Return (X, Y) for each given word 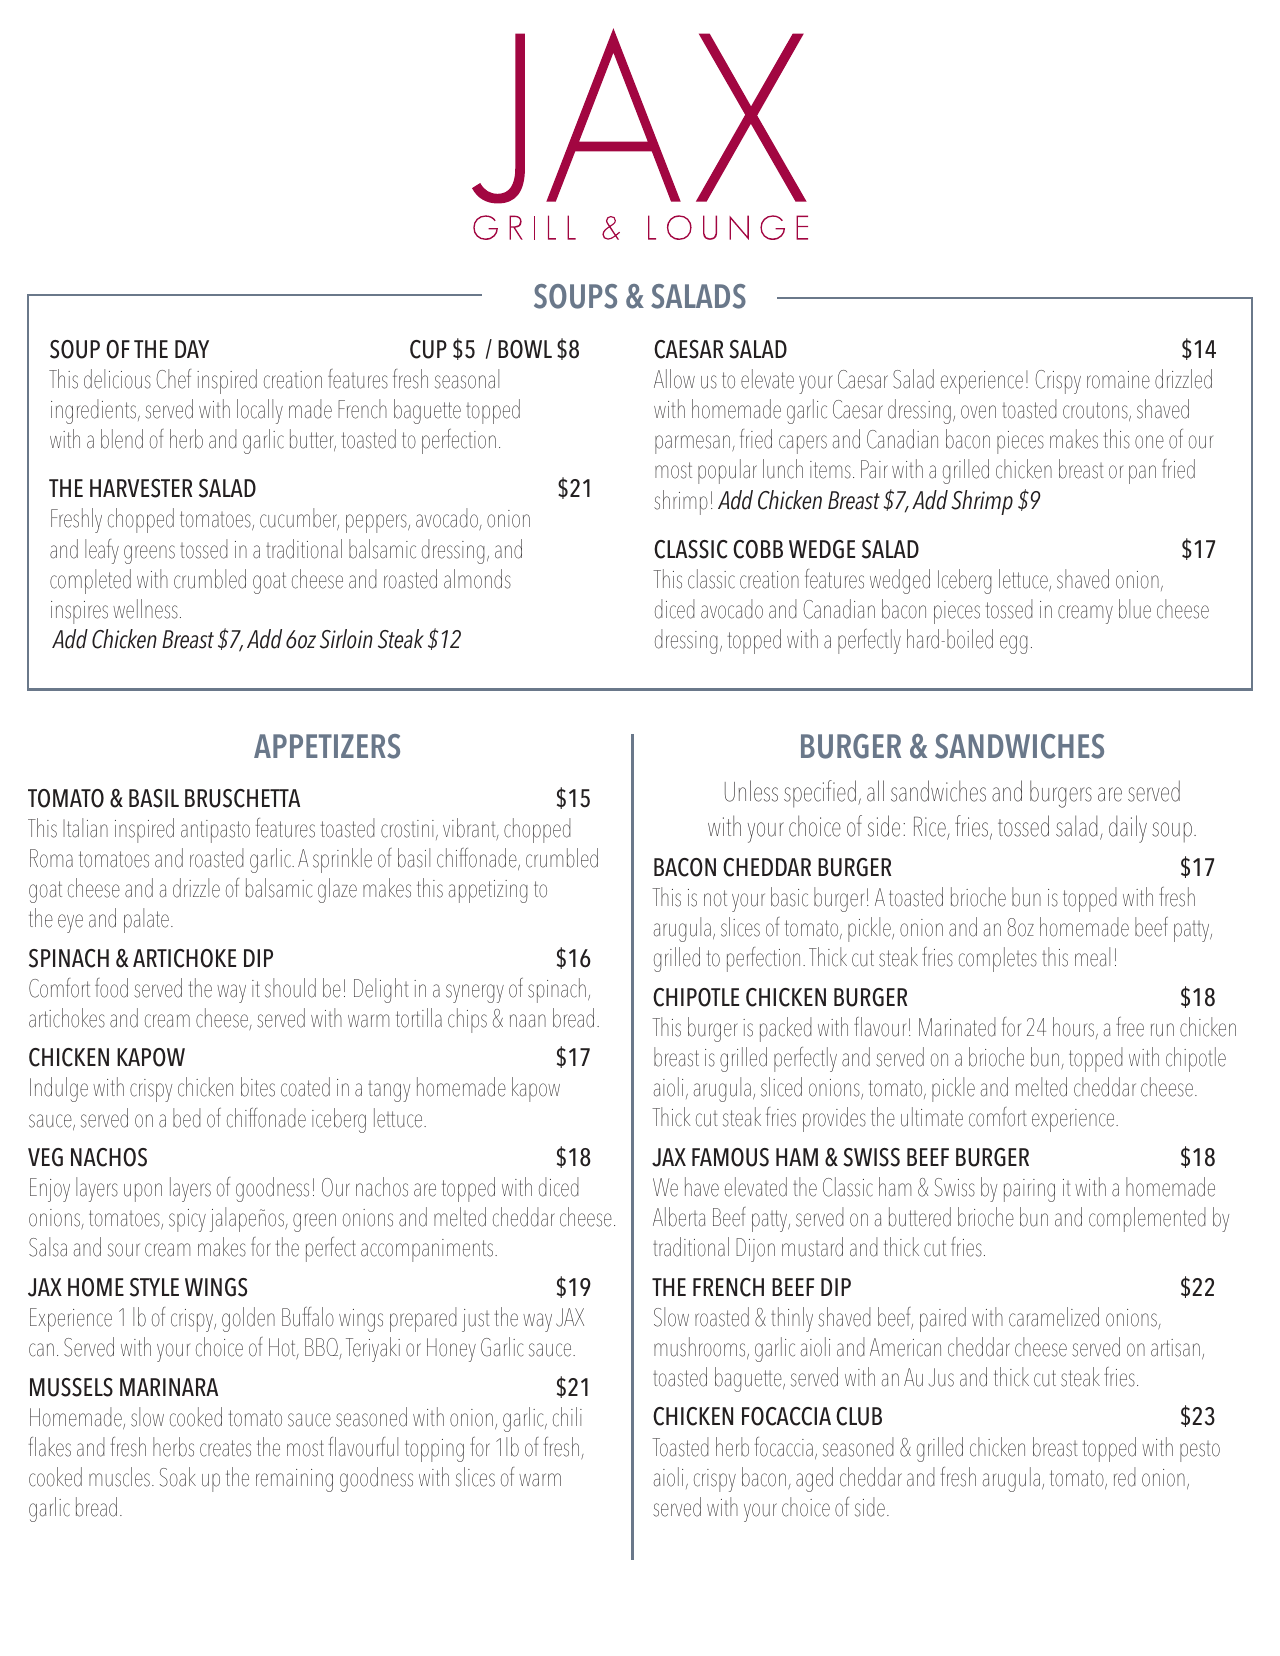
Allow (674, 379)
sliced (781, 1087)
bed (187, 1118)
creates (225, 1448)
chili (567, 1417)
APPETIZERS (327, 746)
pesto (1200, 1451)
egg (1014, 644)
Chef (173, 379)
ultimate (932, 1117)
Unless (751, 791)
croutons (1096, 411)
